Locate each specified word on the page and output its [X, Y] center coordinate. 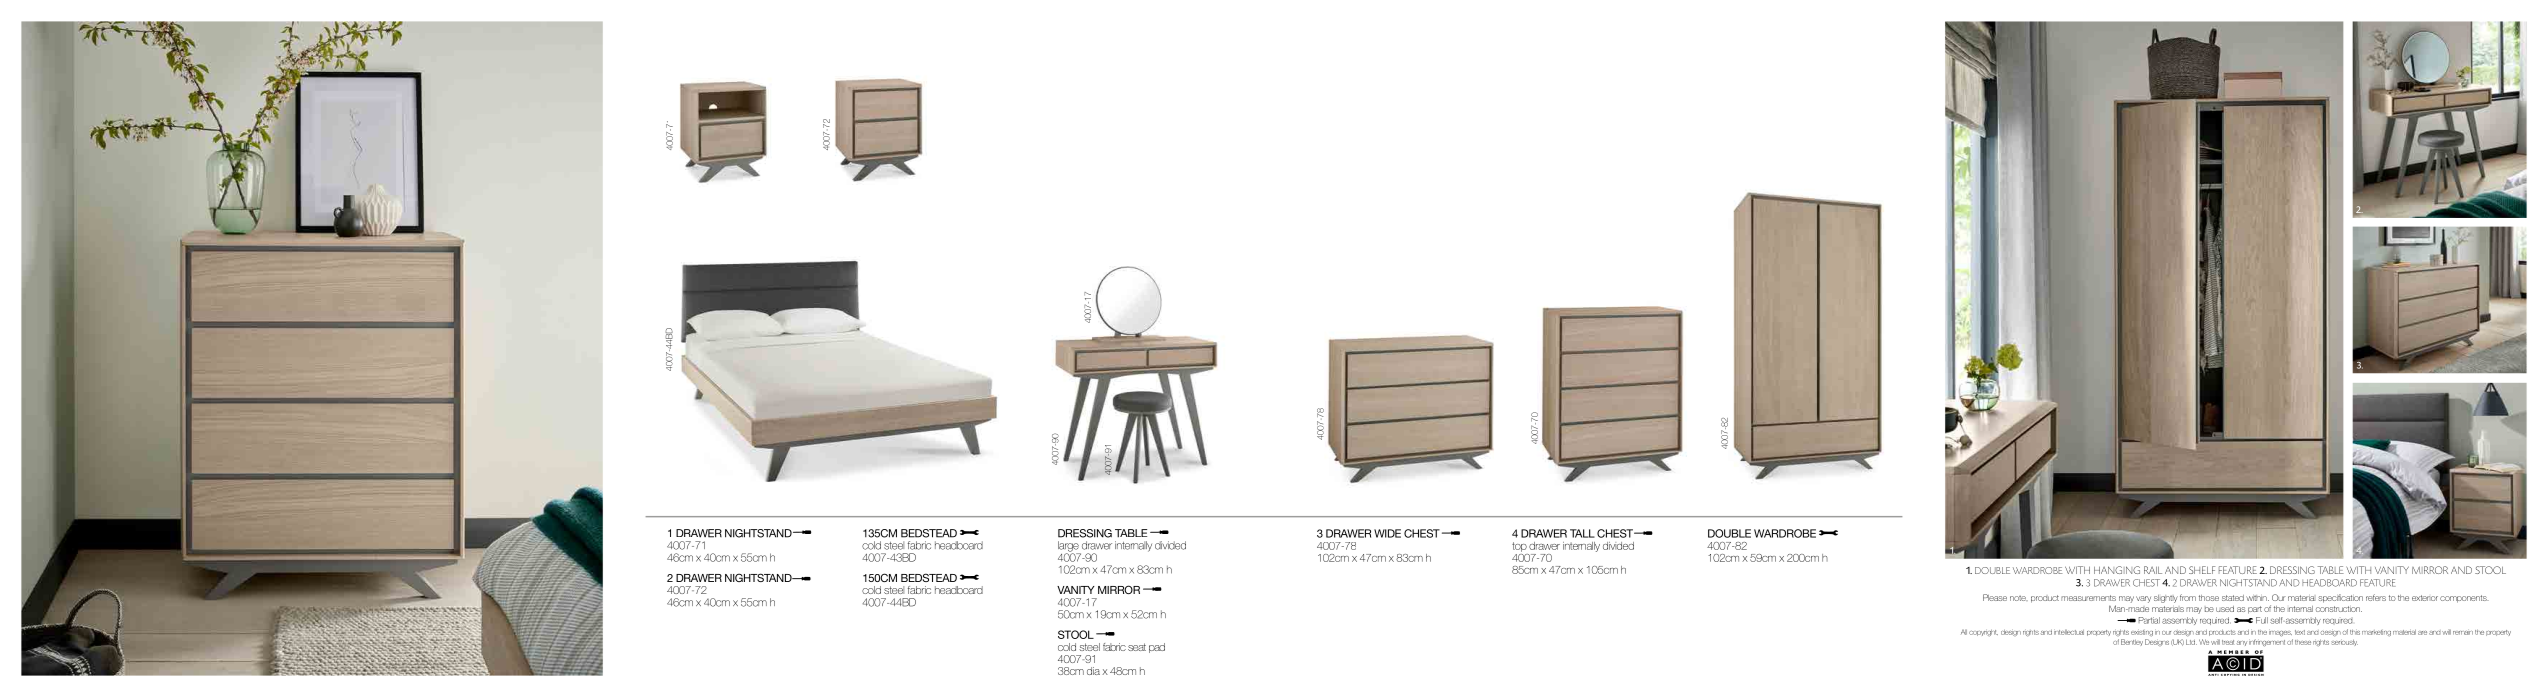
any [2242, 643]
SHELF [2202, 570]
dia [1093, 671]
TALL [1582, 533]
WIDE [1387, 533]
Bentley [2132, 642]
